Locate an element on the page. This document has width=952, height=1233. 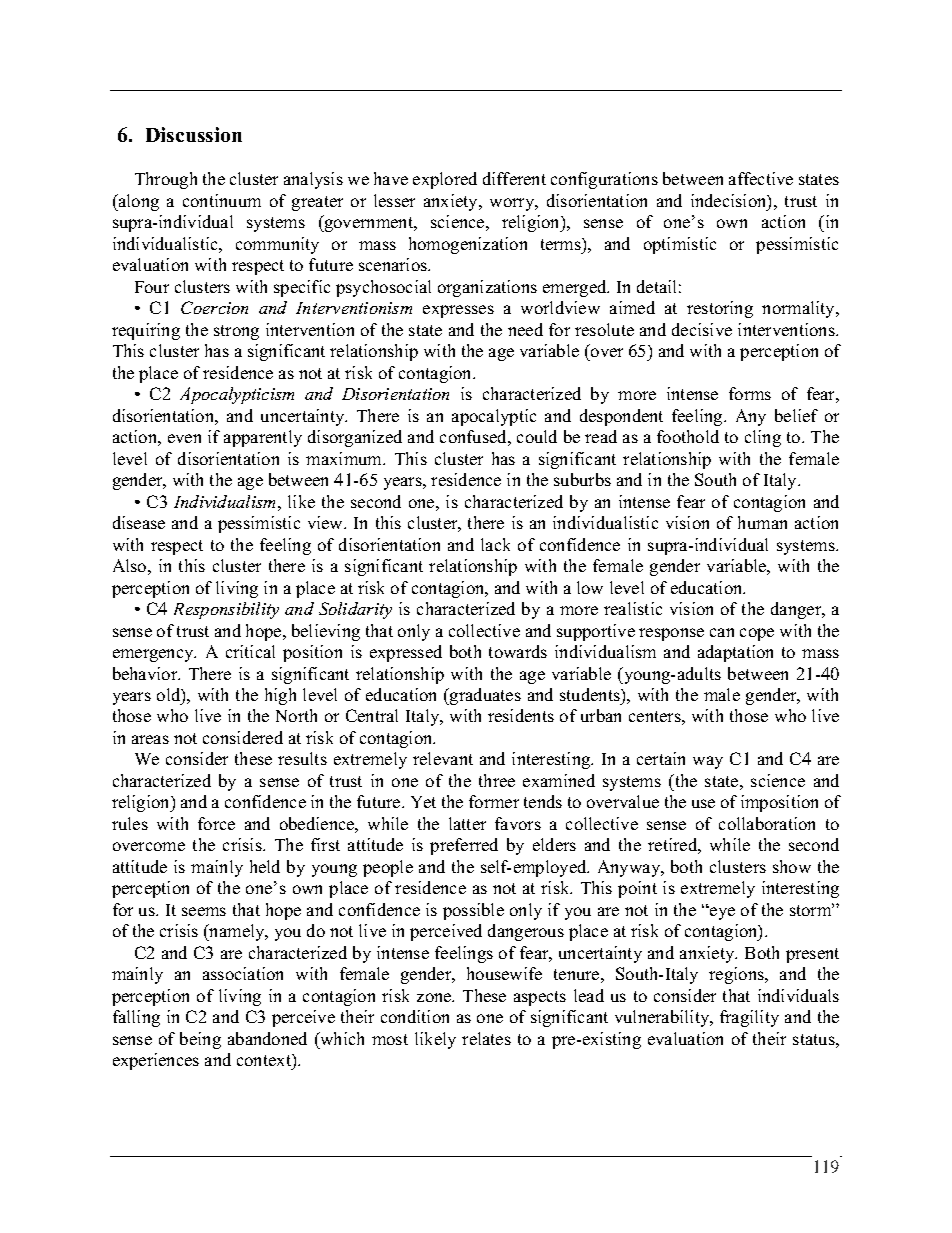
cope is located at coordinates (757, 634).
